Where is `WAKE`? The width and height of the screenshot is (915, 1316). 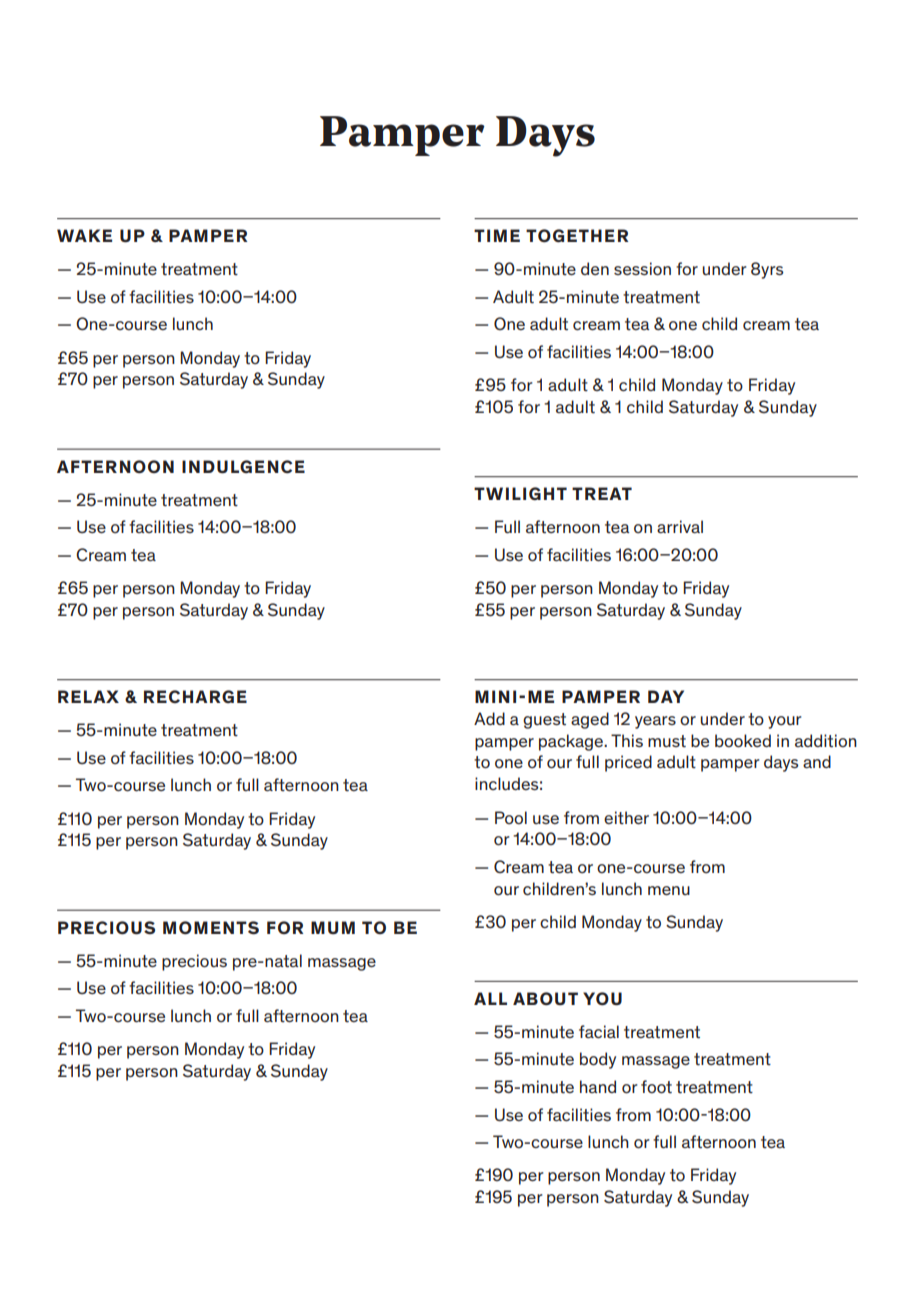
WAKE is located at coordinates (84, 235).
